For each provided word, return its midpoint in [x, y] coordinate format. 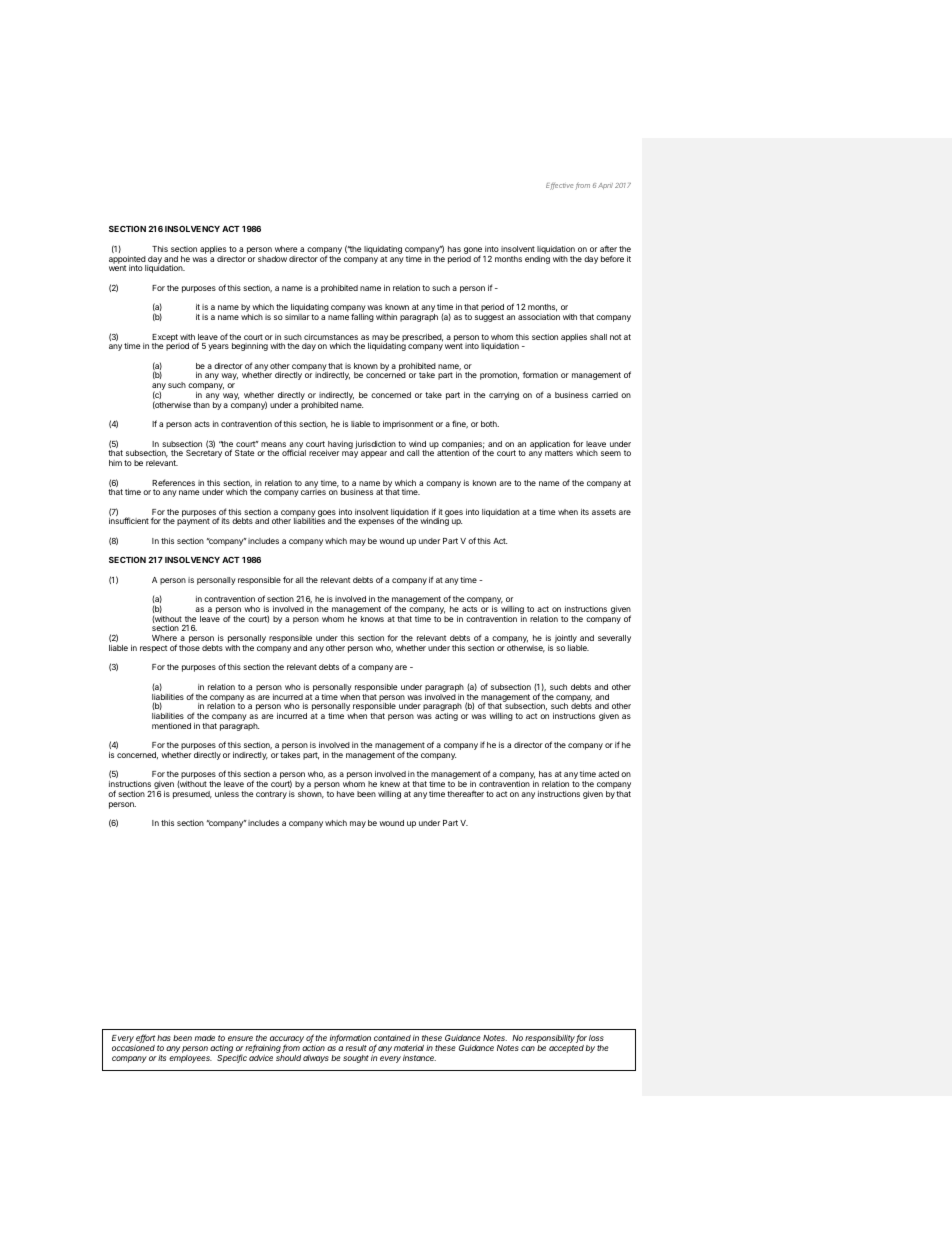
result [356, 1048]
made [205, 1038]
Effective [561, 186]
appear [374, 454]
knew [390, 784]
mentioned [171, 726]
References [173, 482]
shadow [272, 259]
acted [608, 774]
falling [362, 317]
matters [559, 453]
